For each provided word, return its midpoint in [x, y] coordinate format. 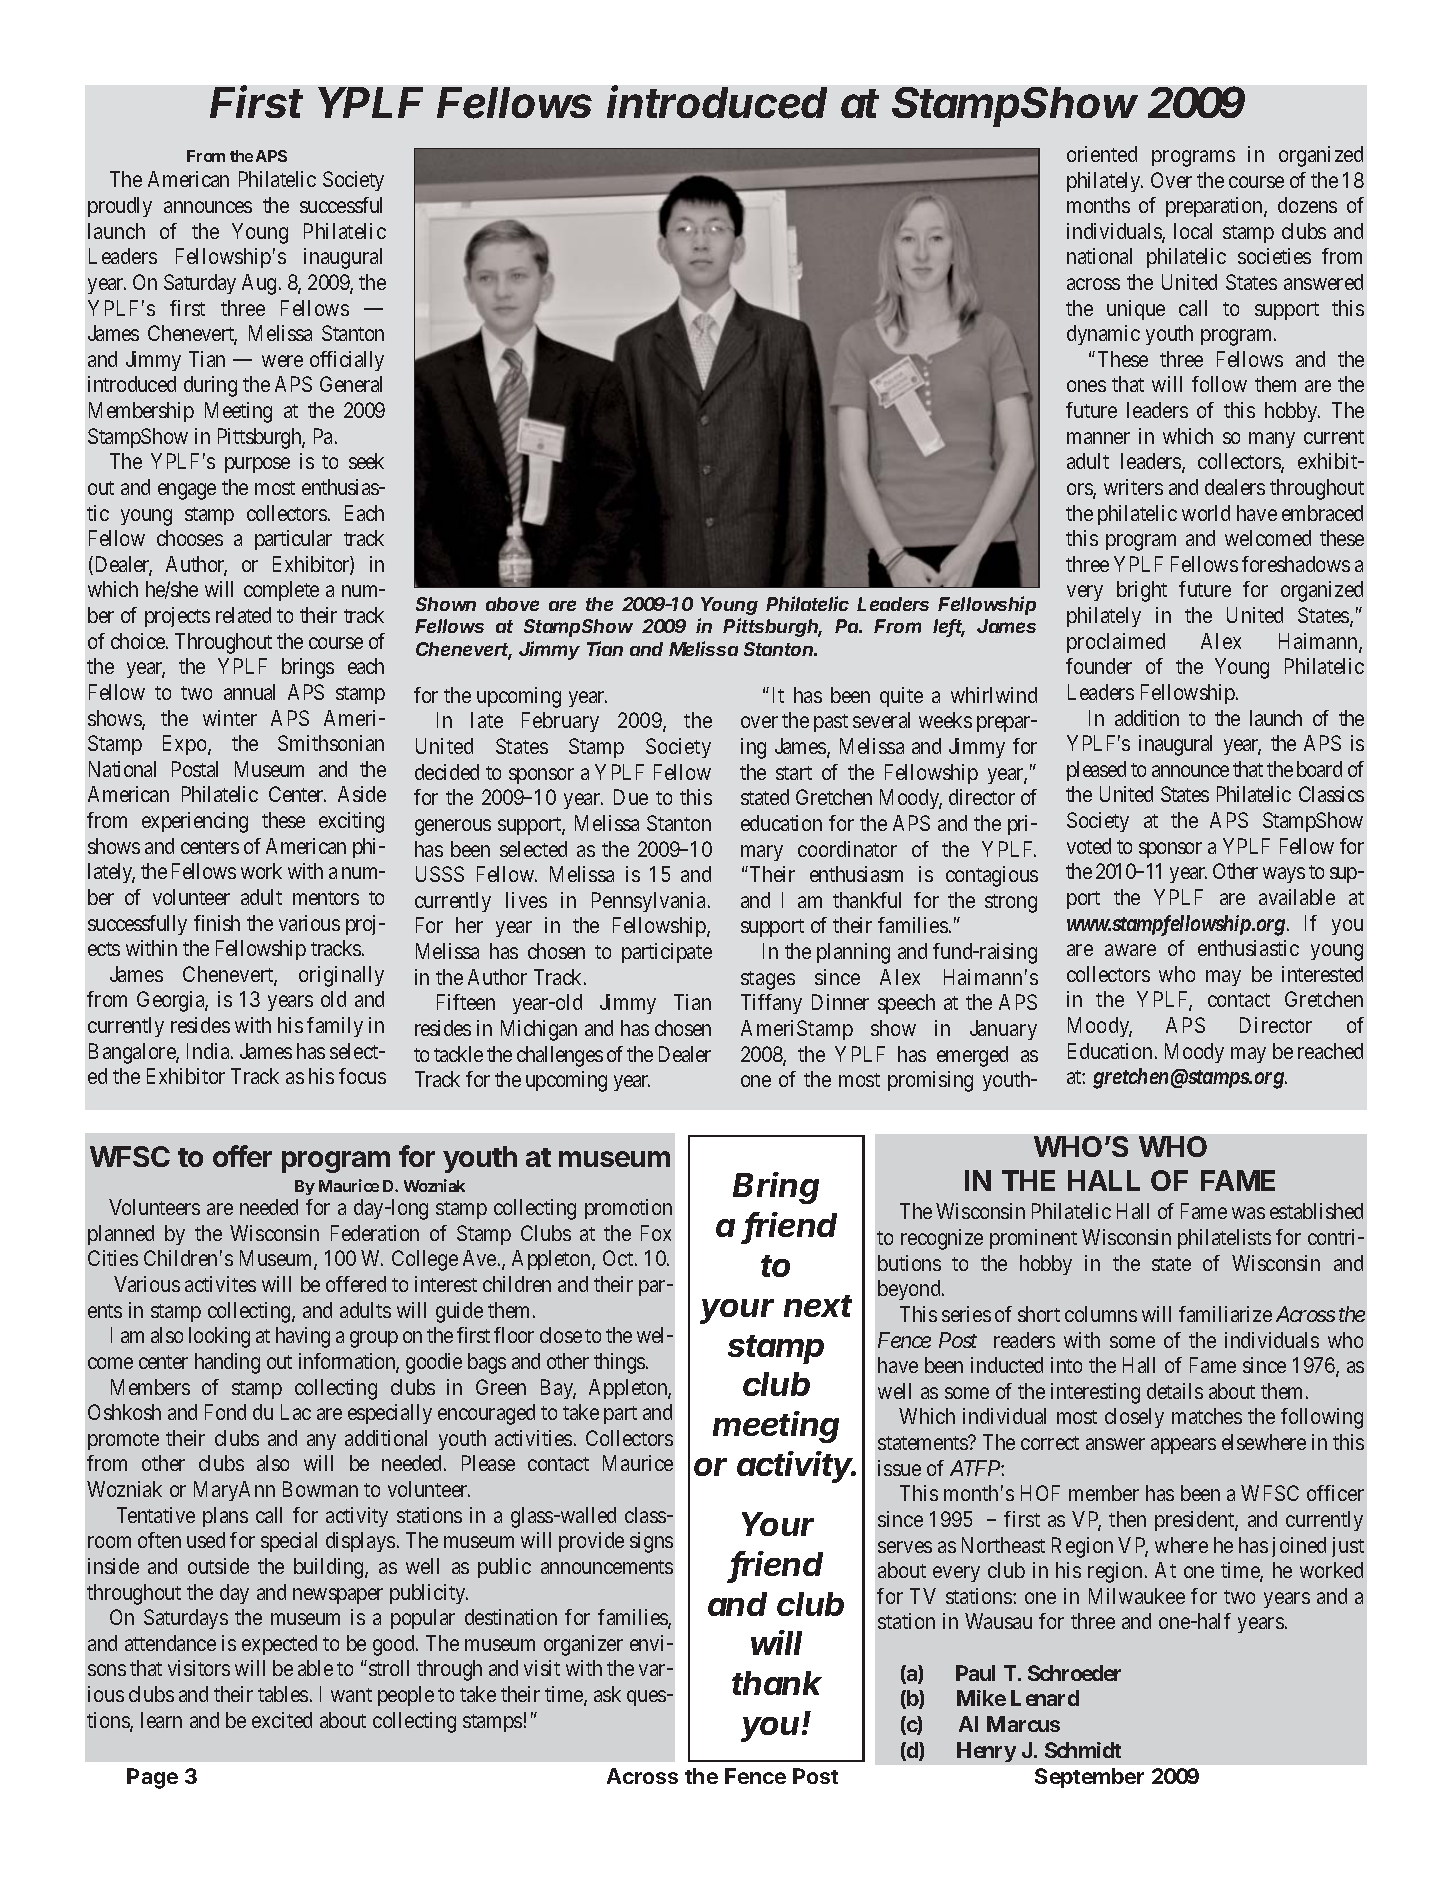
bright [1142, 591]
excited [282, 1720]
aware [1130, 950]
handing [227, 1363]
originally [341, 976]
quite [901, 697]
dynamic [1103, 335]
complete [281, 591]
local [1193, 231]
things [620, 1363]
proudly [120, 207]
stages [768, 980]
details [1175, 1391]
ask [607, 1694]
